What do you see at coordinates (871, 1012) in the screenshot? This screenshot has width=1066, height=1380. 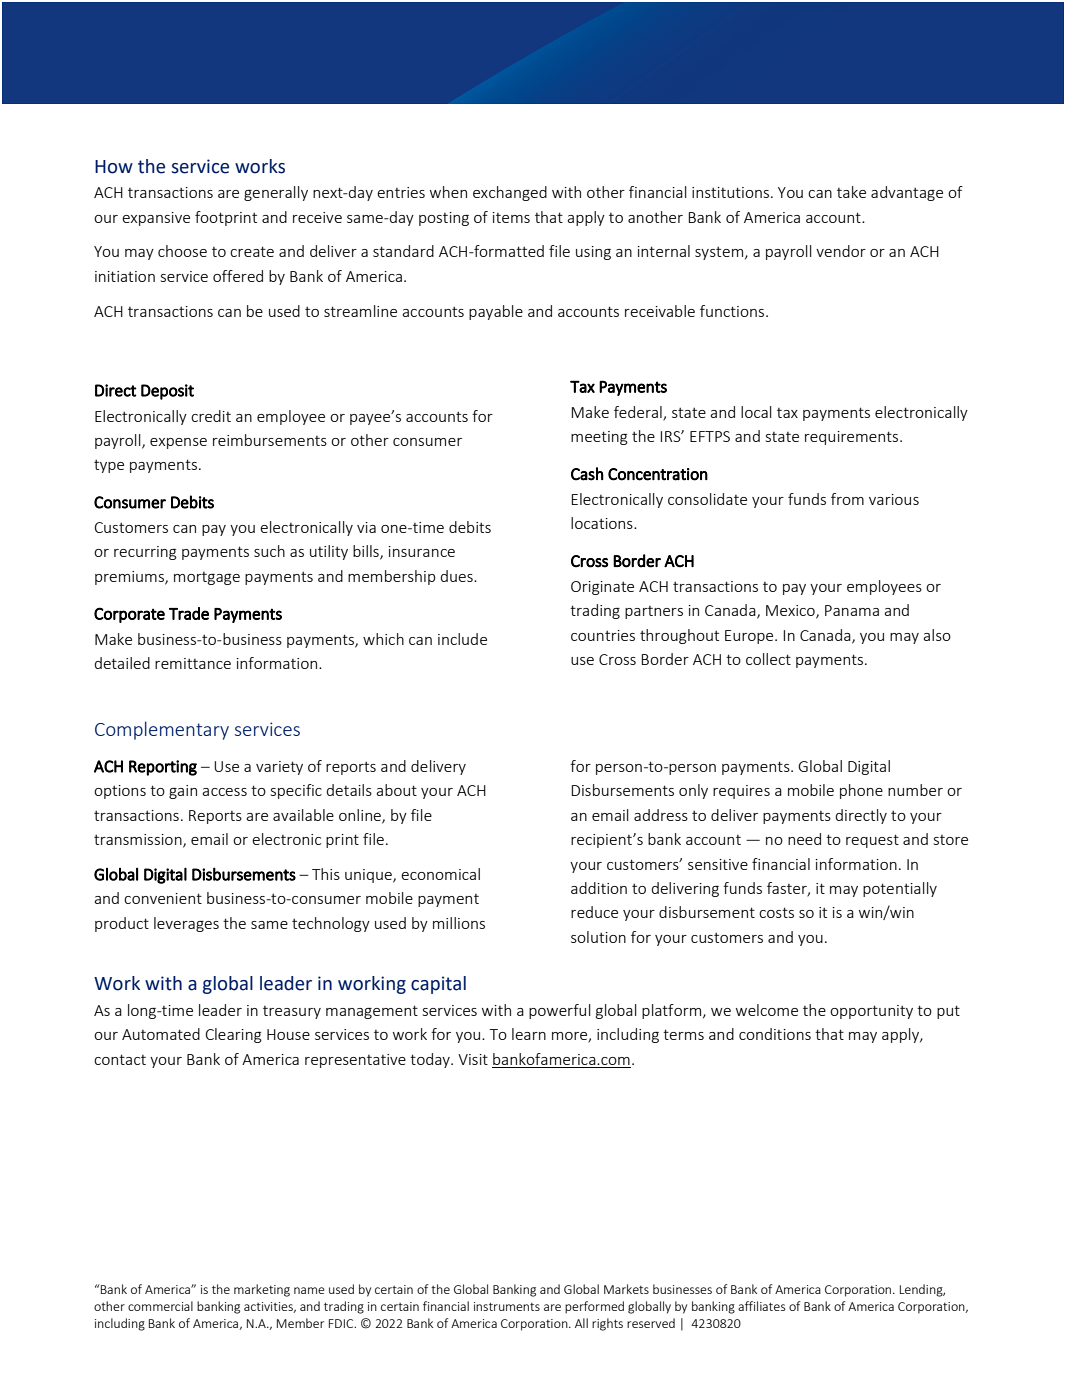 I see `opportunity` at bounding box center [871, 1012].
